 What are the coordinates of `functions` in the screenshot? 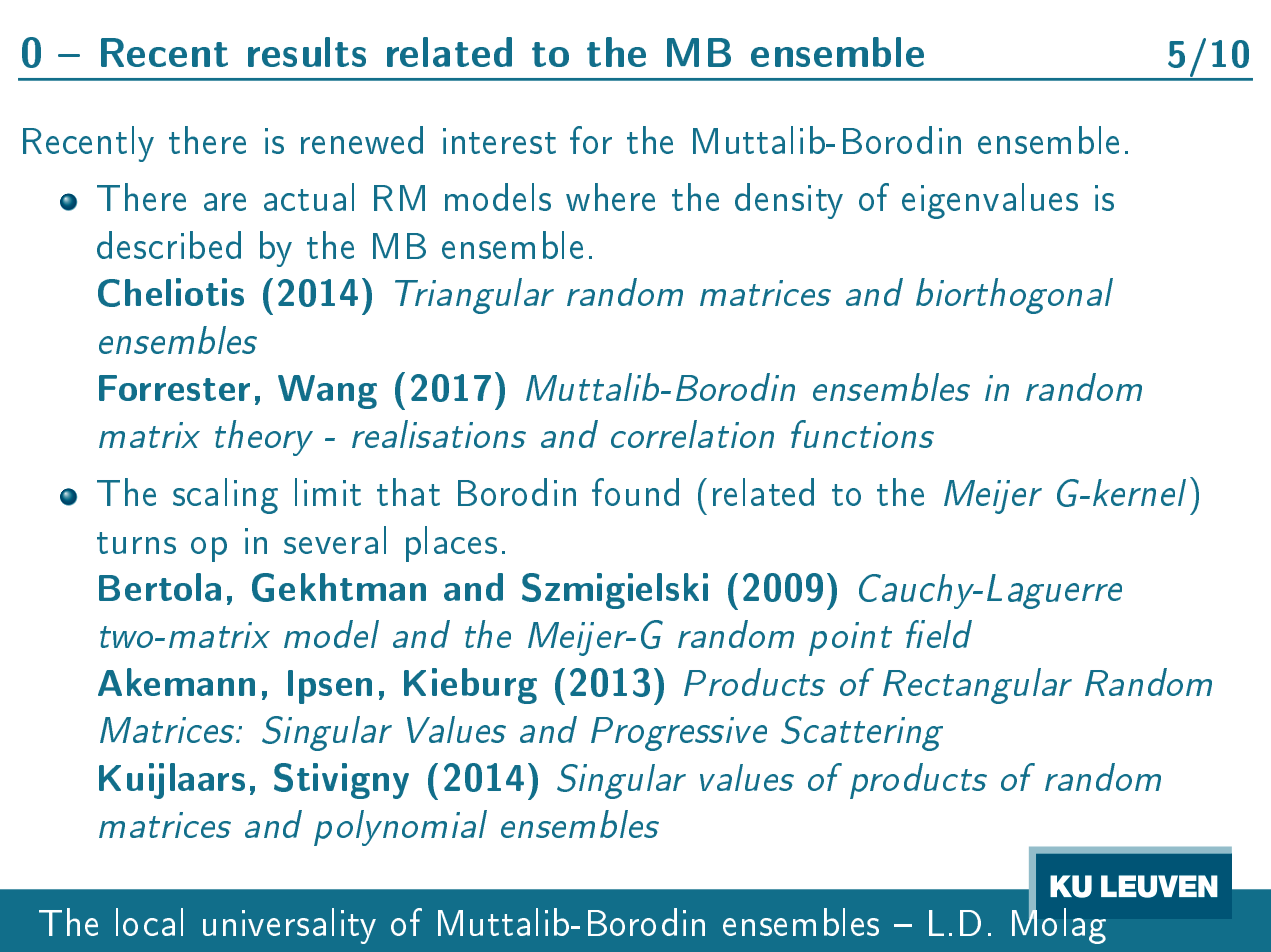 It's located at (862, 434).
